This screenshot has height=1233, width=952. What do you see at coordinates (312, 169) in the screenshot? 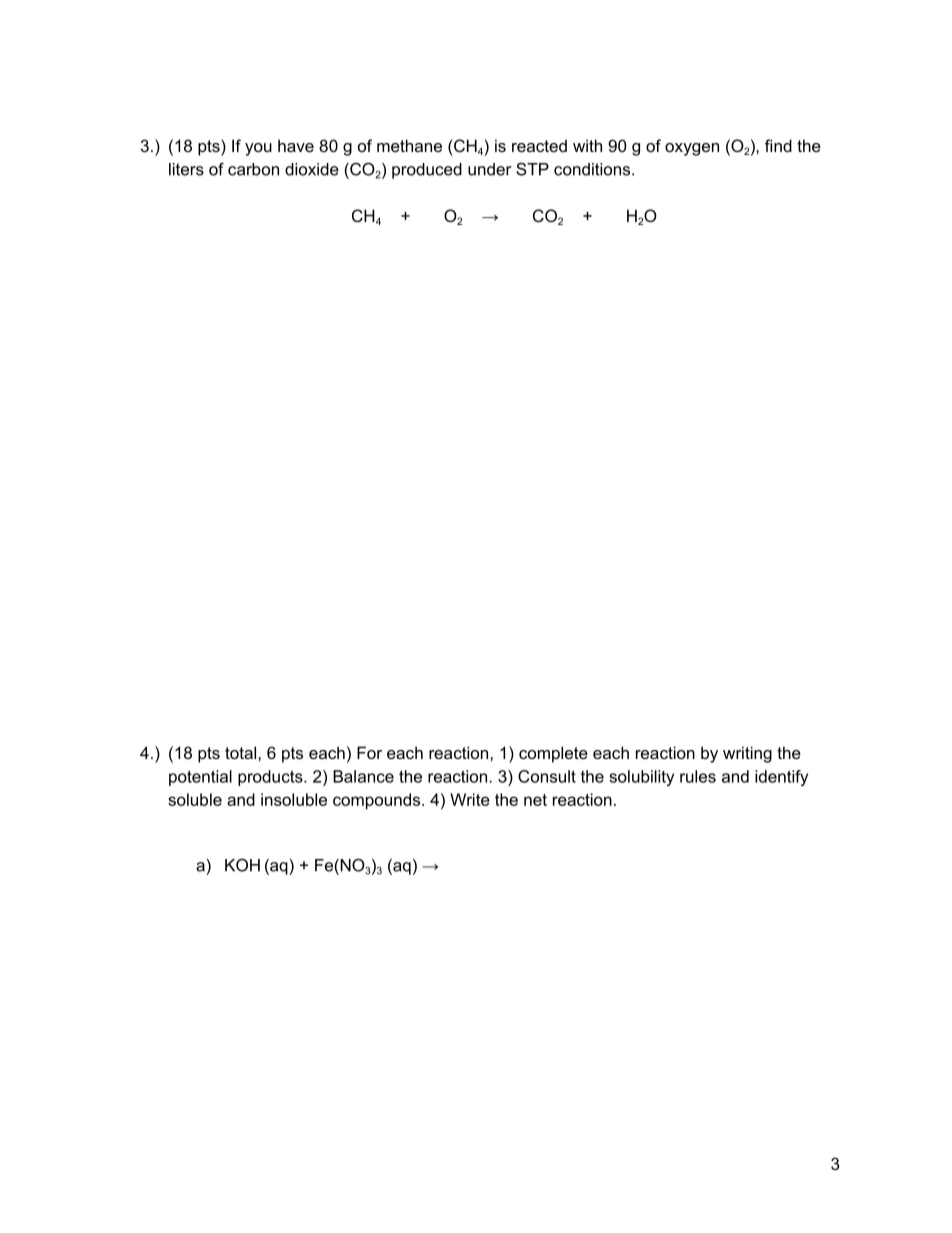
I see `dioxide` at bounding box center [312, 169].
